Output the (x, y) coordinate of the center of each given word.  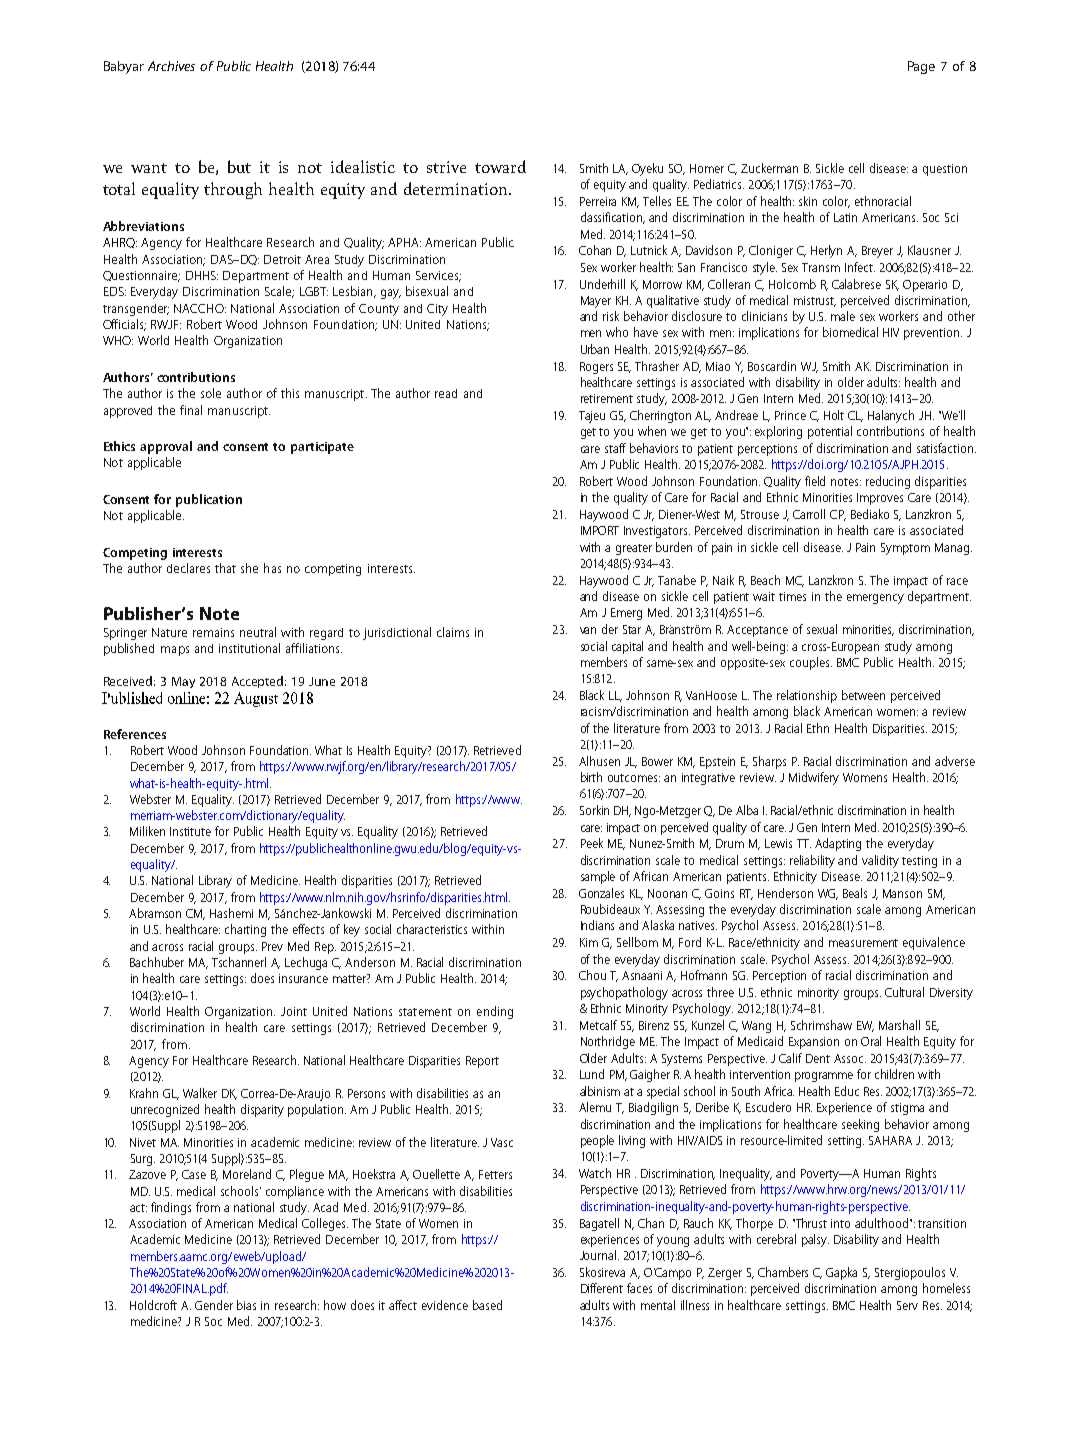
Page (921, 67)
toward (500, 166)
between (863, 695)
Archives (171, 66)
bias (246, 1305)
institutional (249, 648)
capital (627, 647)
